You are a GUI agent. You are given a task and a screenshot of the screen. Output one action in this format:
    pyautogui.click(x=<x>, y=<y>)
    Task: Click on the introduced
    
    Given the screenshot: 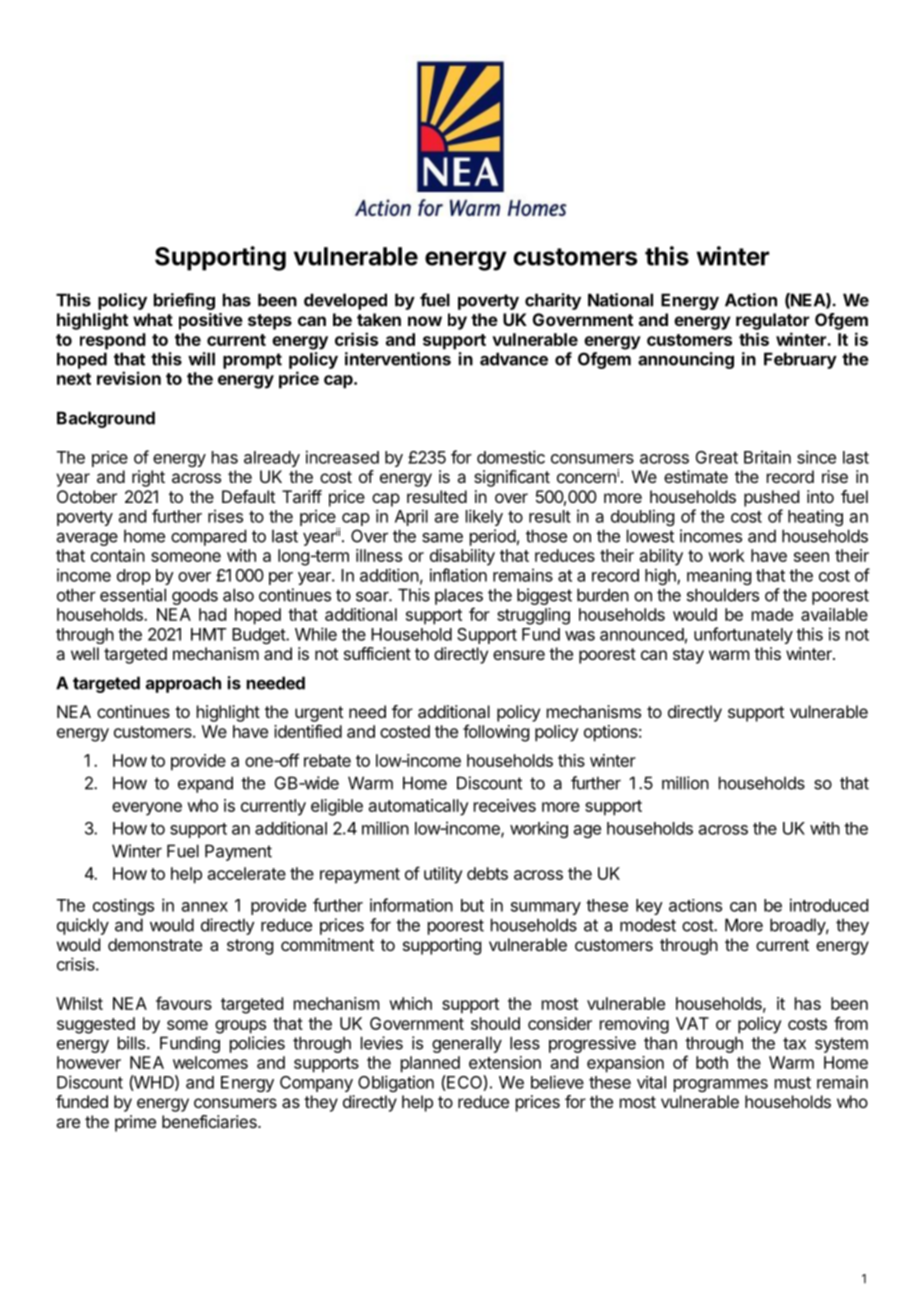 What is the action you would take?
    pyautogui.click(x=829, y=905)
